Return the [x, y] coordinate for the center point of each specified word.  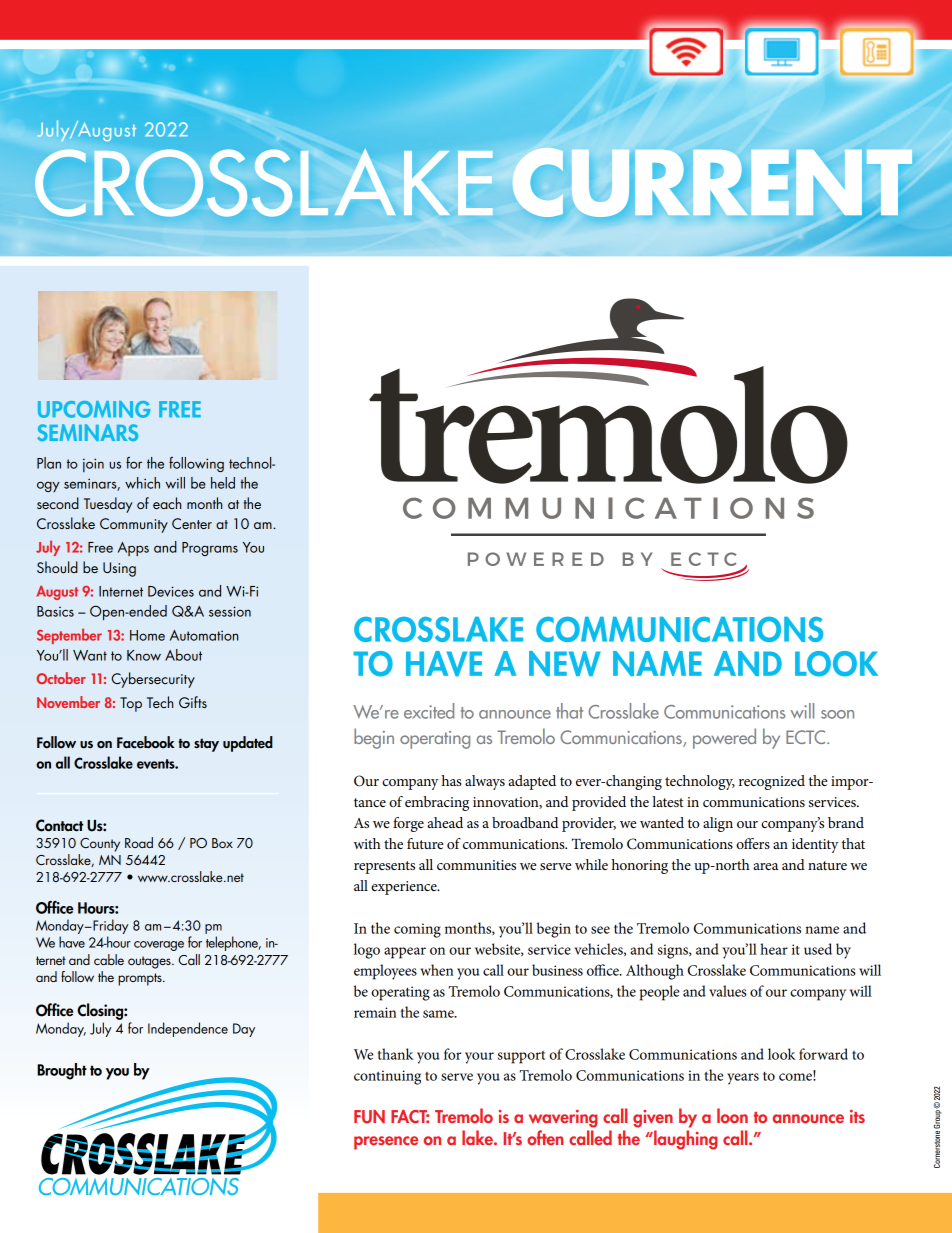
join [93, 465]
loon [732, 1115]
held [223, 483]
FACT [410, 1117]
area [765, 866]
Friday [110, 926]
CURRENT [712, 182]
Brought [62, 1071]
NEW [565, 663]
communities [476, 865]
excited [429, 711]
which [142, 483]
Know [144, 655]
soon [837, 714]
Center [192, 523]
